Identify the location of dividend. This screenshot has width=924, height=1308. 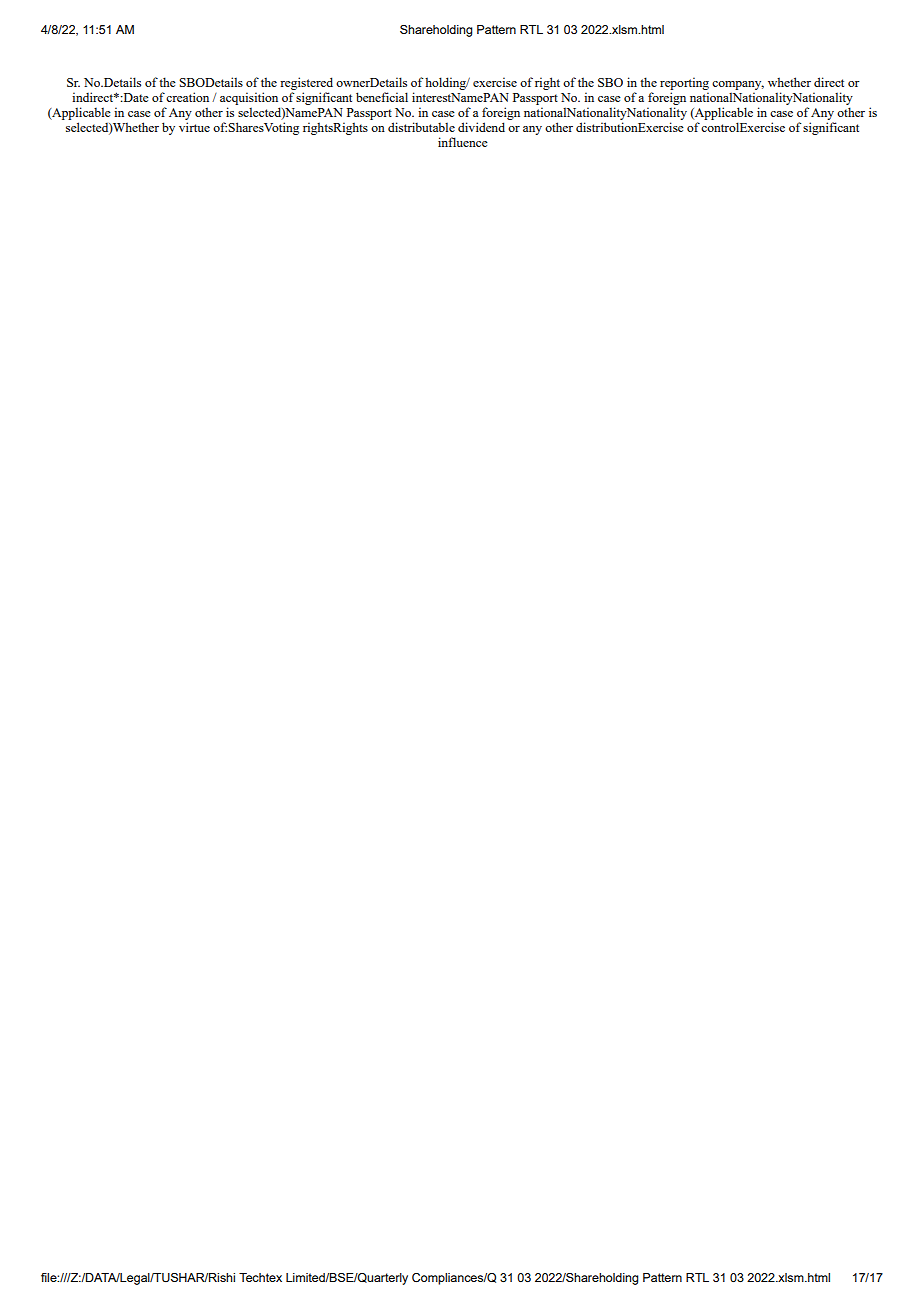
(481, 127).
